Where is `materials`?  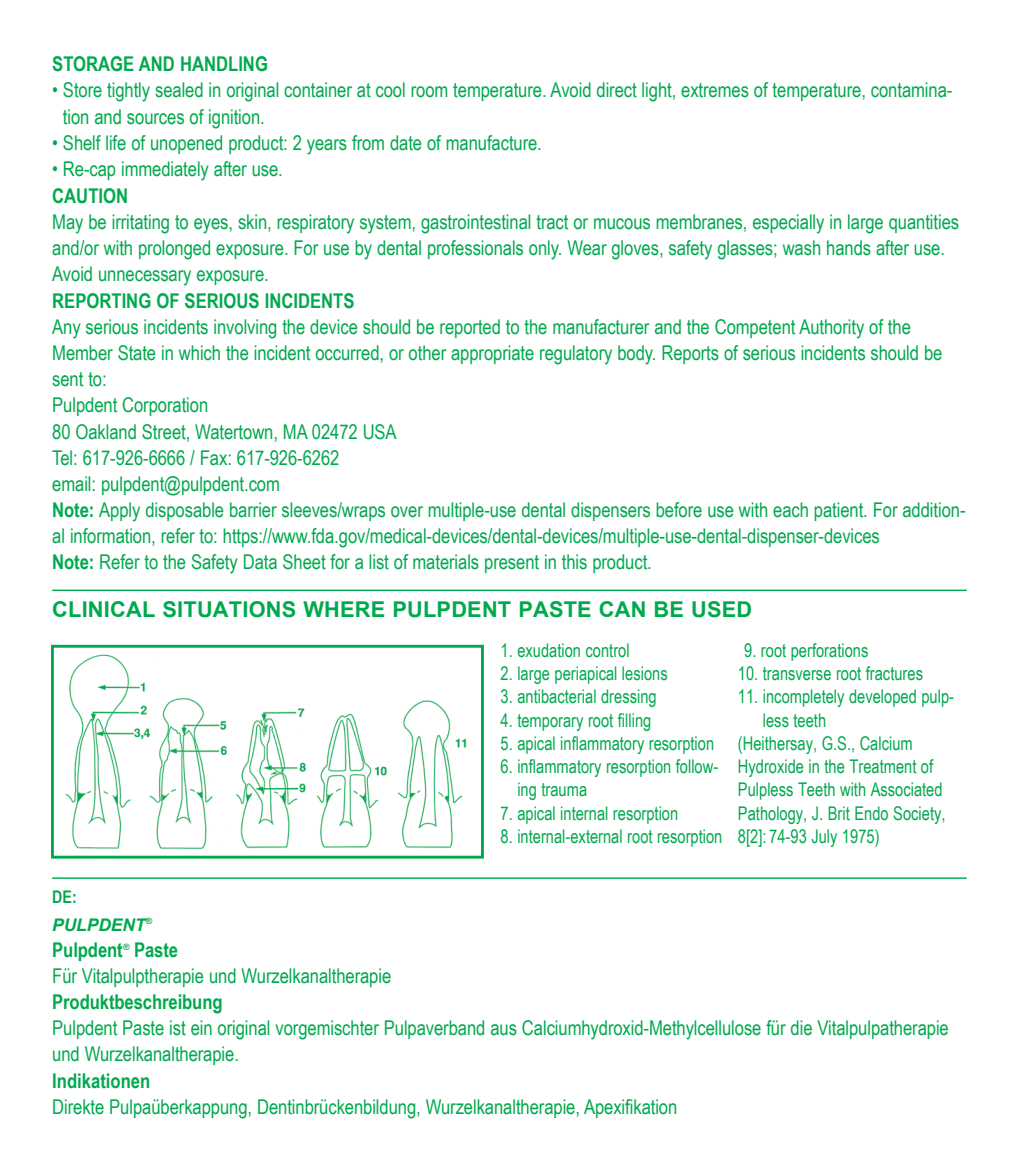 materials is located at coordinates (446, 562).
